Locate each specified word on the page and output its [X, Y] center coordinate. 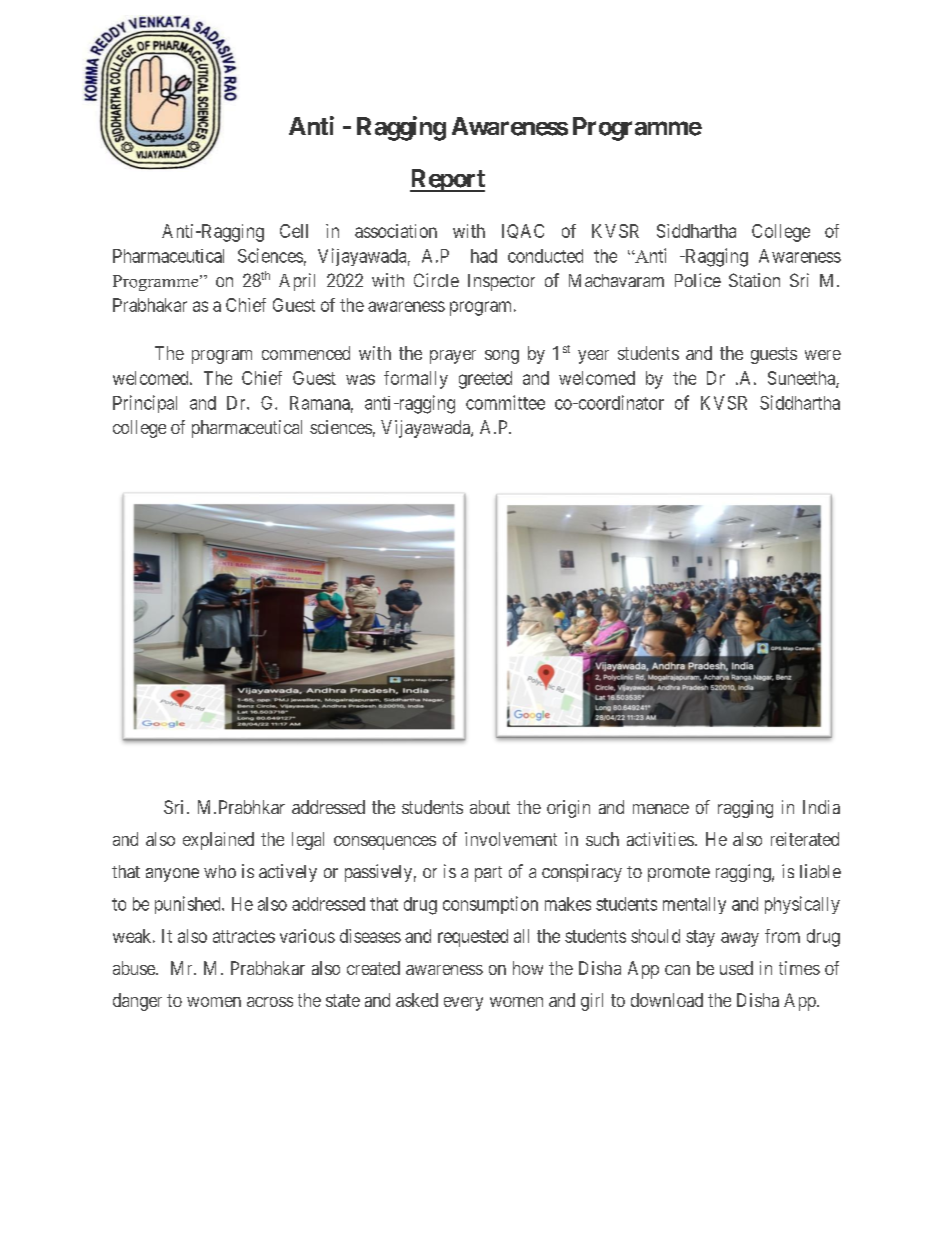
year [593, 357]
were [823, 355]
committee [505, 402]
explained [218, 841]
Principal [145, 404]
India [821, 807]
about [490, 807]
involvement [511, 839]
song [502, 357]
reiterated [805, 839]
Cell [294, 231]
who [220, 871]
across [270, 1002]
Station [754, 280]
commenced [306, 353]
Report [447, 180]
